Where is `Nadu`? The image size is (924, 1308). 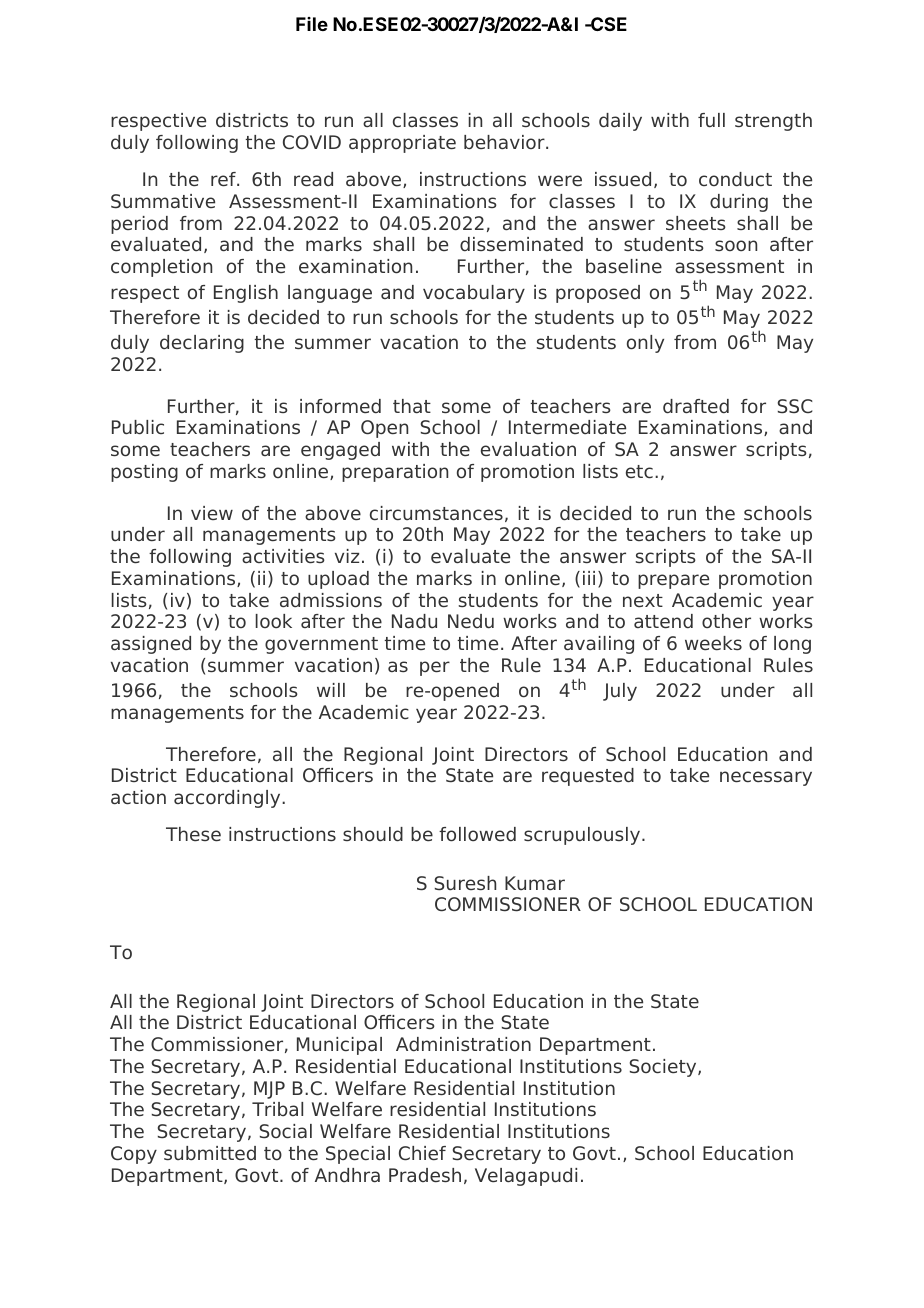
Nadu is located at coordinates (414, 621).
